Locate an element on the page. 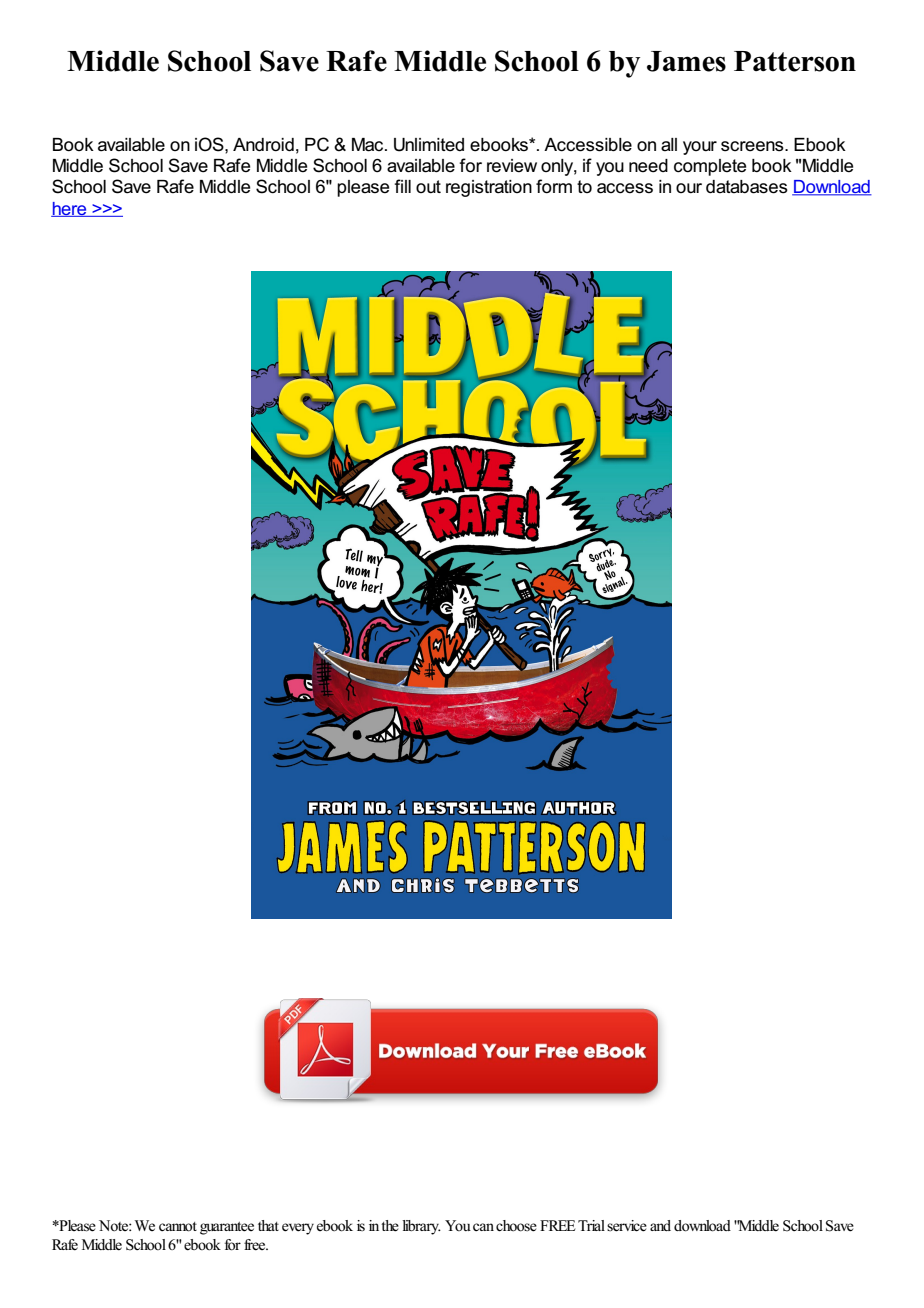  Unlimited is located at coordinates (429, 145).
